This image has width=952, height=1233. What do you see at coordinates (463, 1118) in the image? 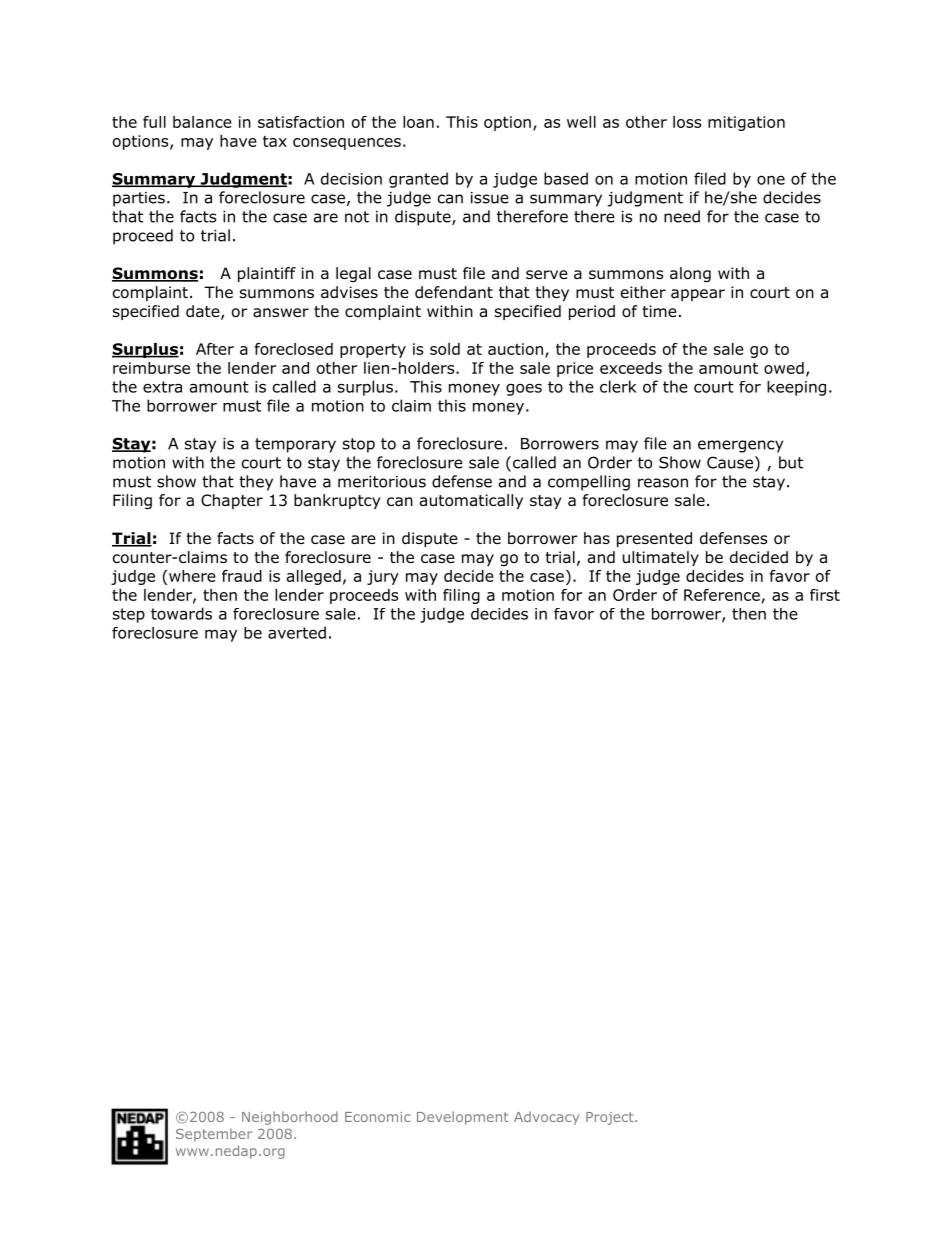
I see `Development` at bounding box center [463, 1118].
